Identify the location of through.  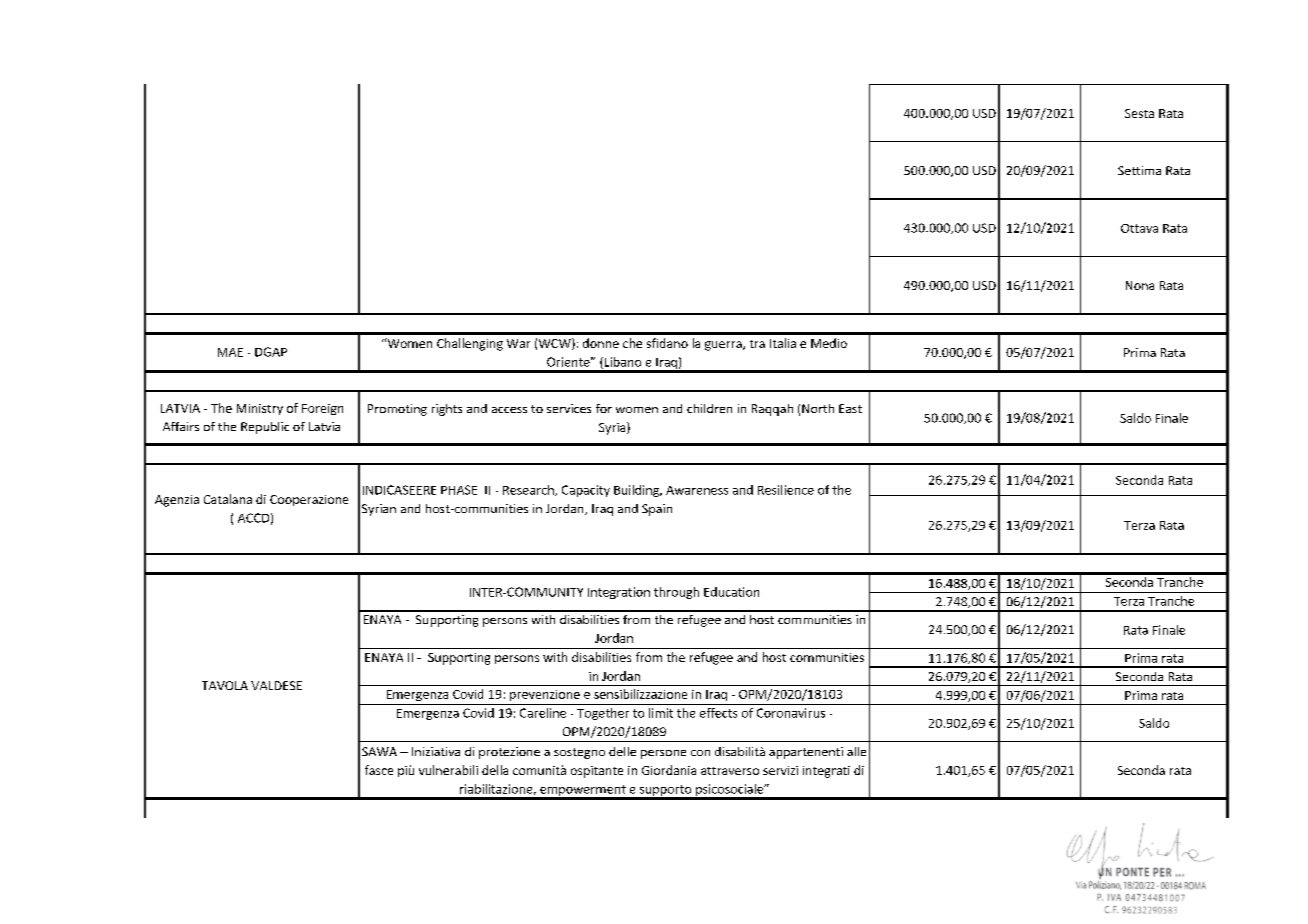
(676, 593).
